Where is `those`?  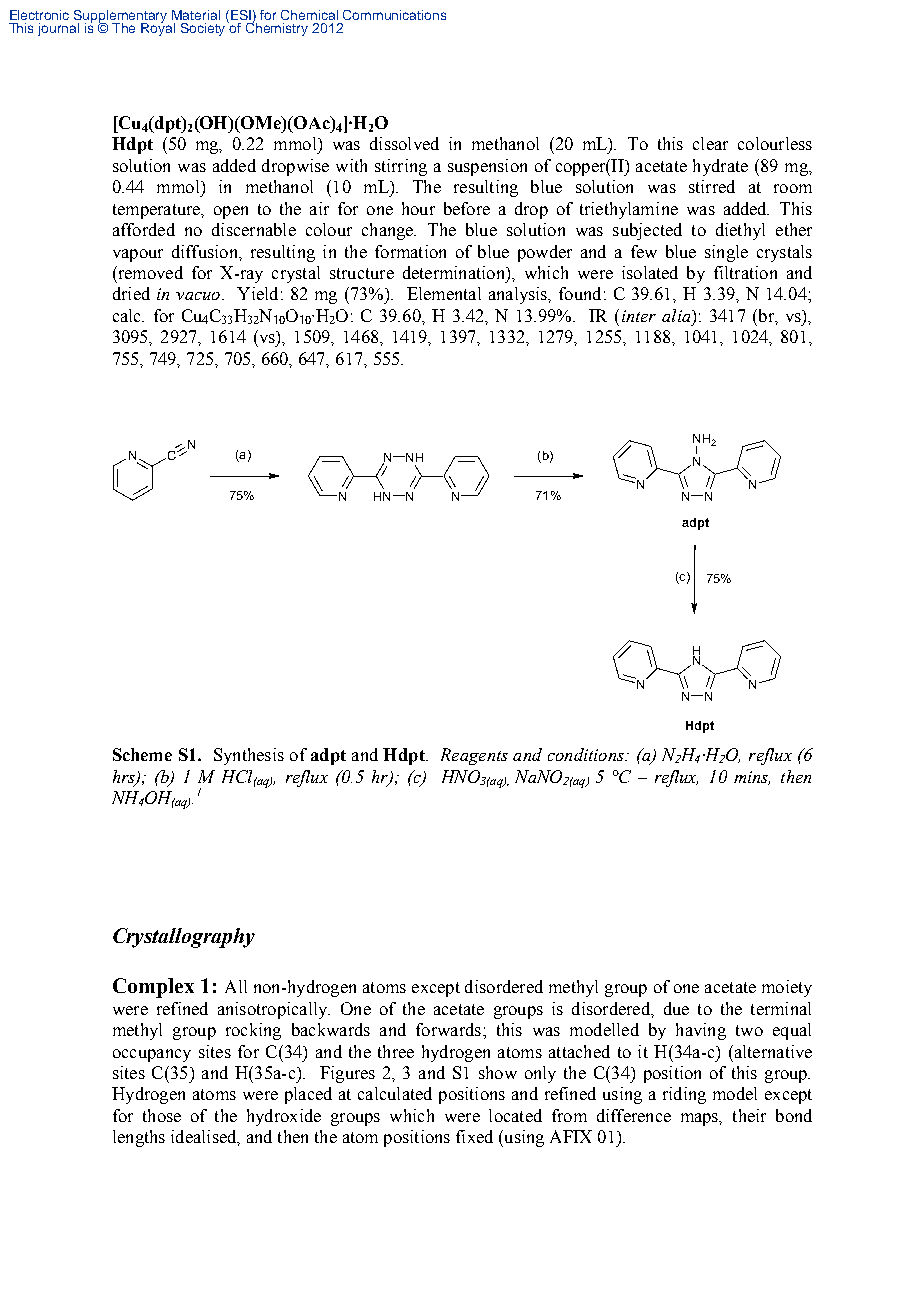 those is located at coordinates (162, 1115).
